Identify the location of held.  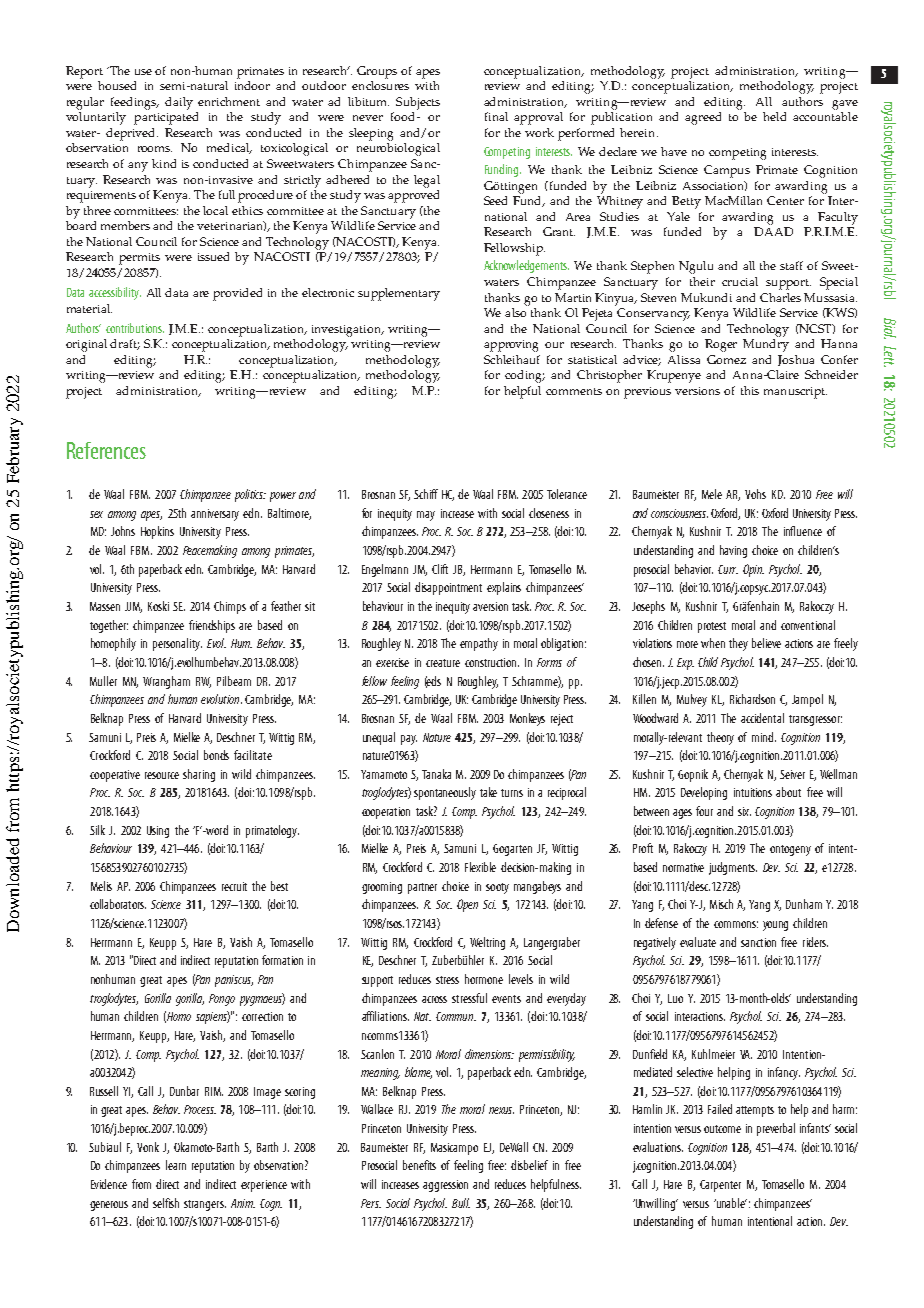
(774, 116).
